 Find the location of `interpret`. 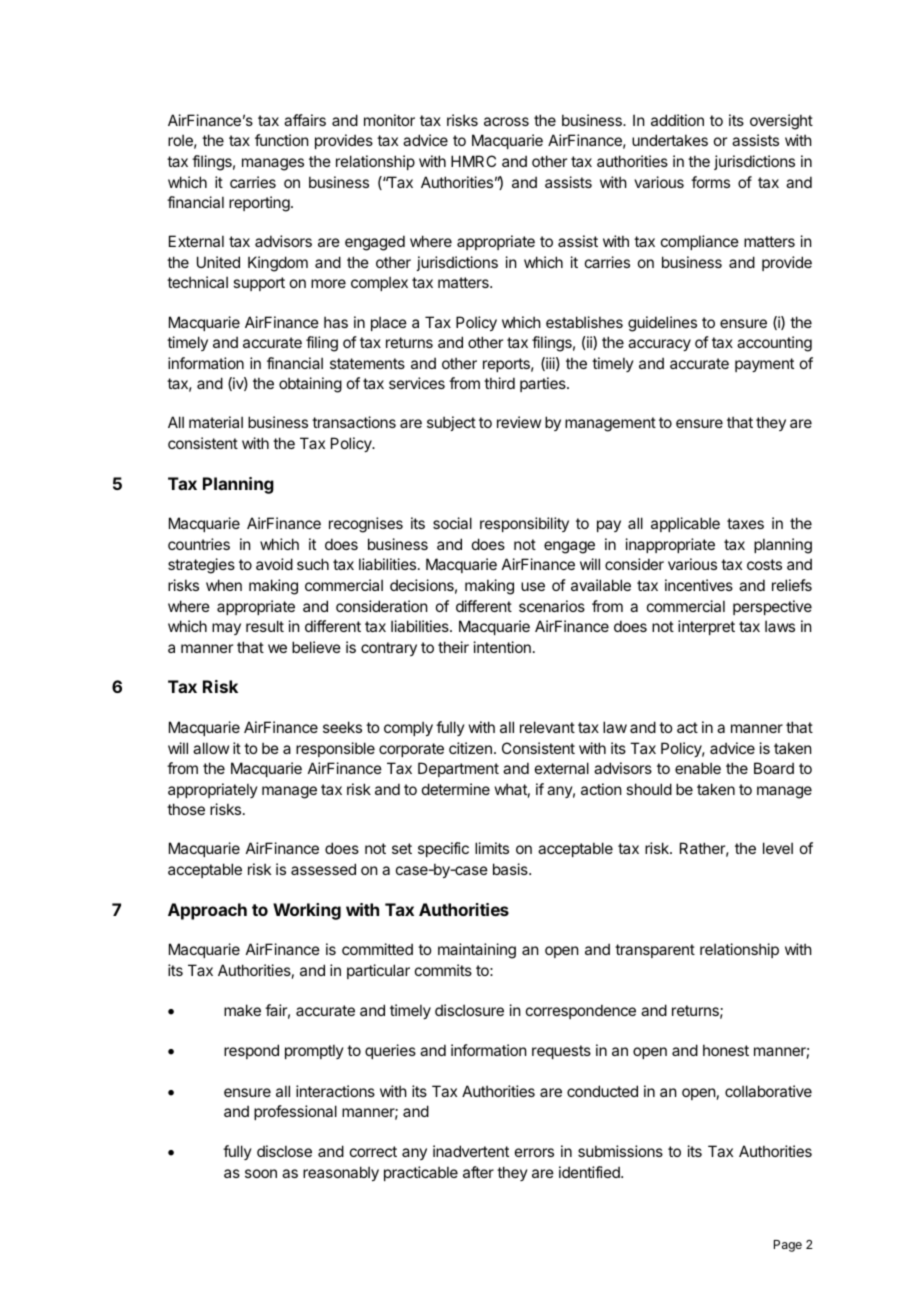

interpret is located at coordinates (706, 627).
